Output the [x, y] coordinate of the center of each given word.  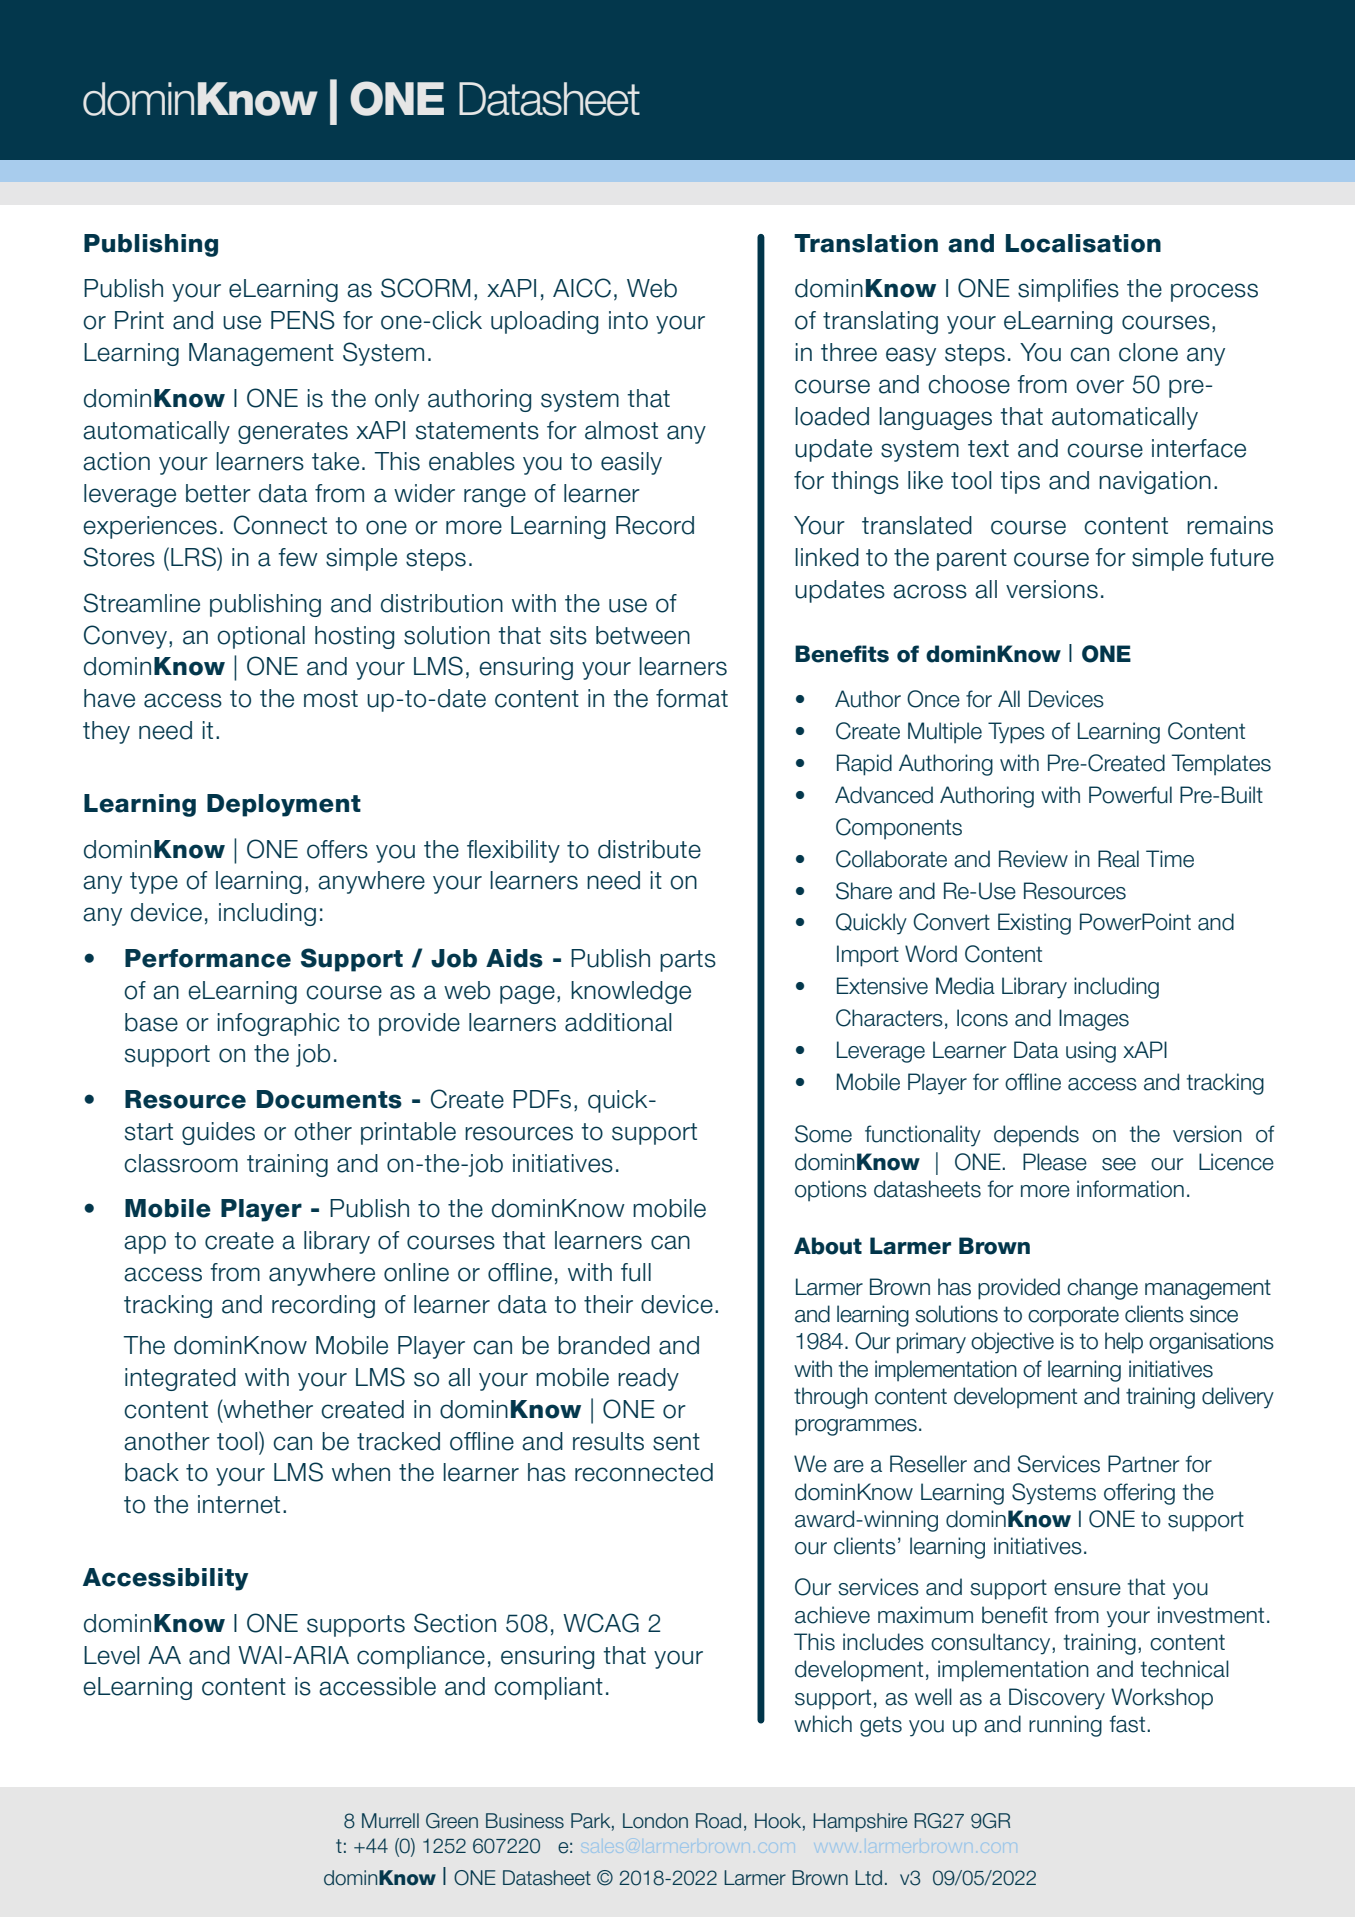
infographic [278, 1024]
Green [452, 1821]
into [628, 320]
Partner [1143, 1464]
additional [618, 1022]
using [1091, 1052]
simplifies [1068, 290]
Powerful [1130, 795]
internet [239, 1504]
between [643, 635]
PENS [303, 320]
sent [676, 1442]
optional [261, 637]
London [655, 1821]
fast [1129, 1724]
